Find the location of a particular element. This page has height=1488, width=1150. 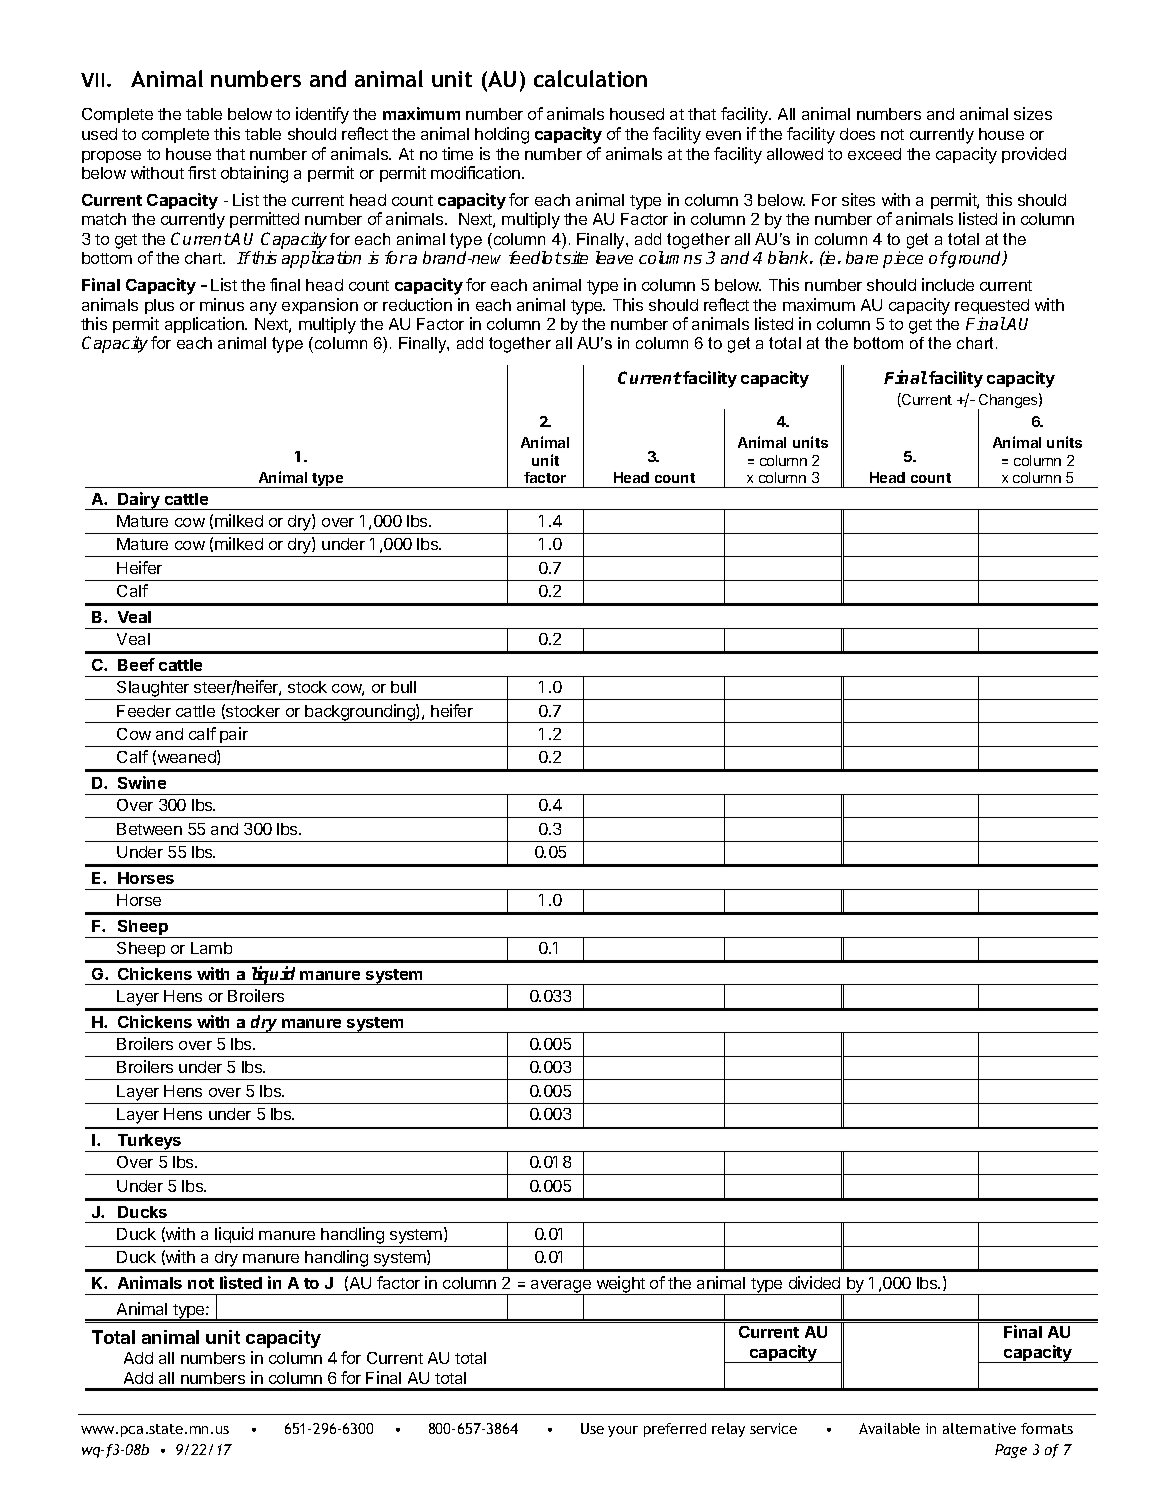

requested is located at coordinates (992, 306).
